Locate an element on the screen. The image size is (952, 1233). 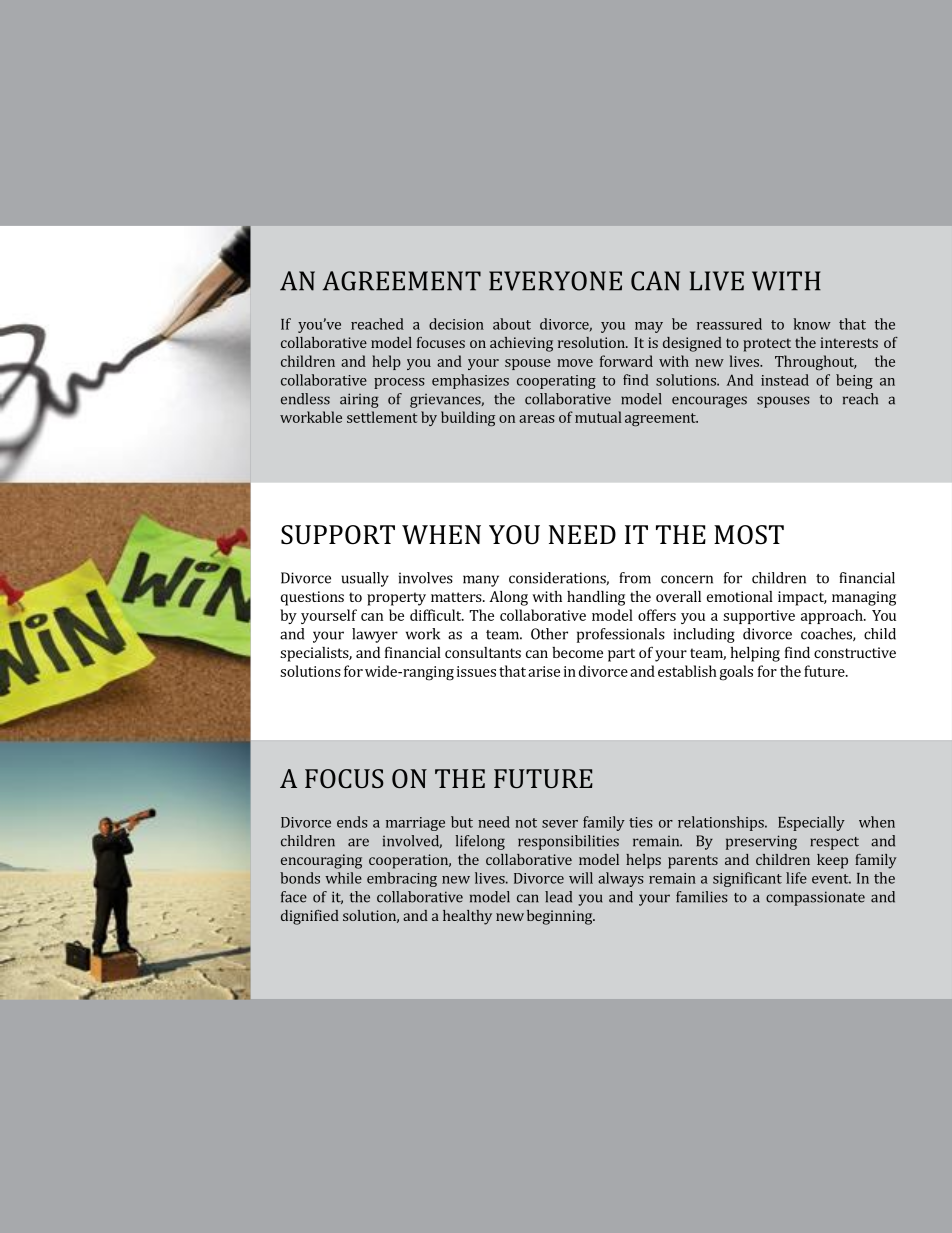
arise is located at coordinates (544, 671).
